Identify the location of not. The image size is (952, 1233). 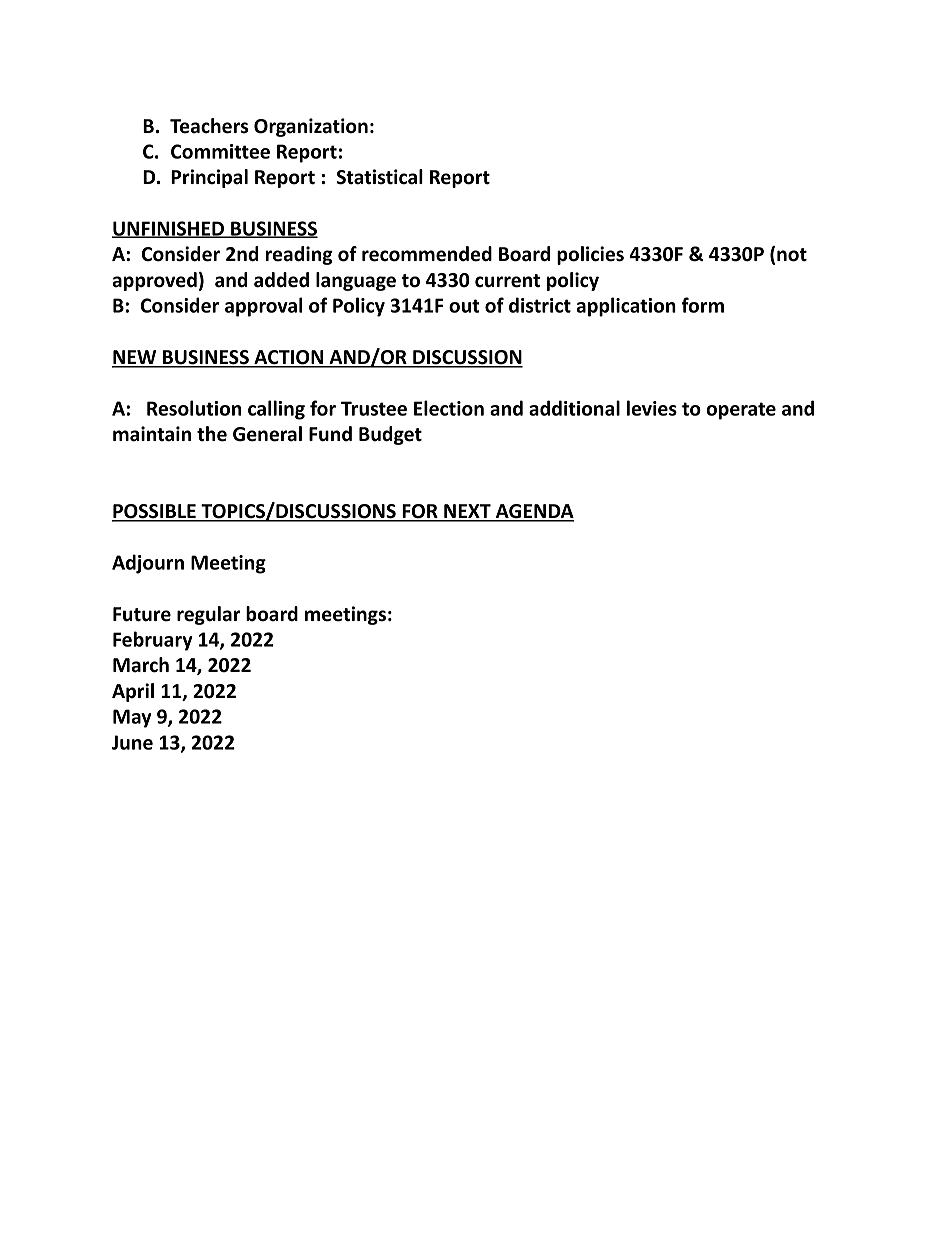
(792, 255).
